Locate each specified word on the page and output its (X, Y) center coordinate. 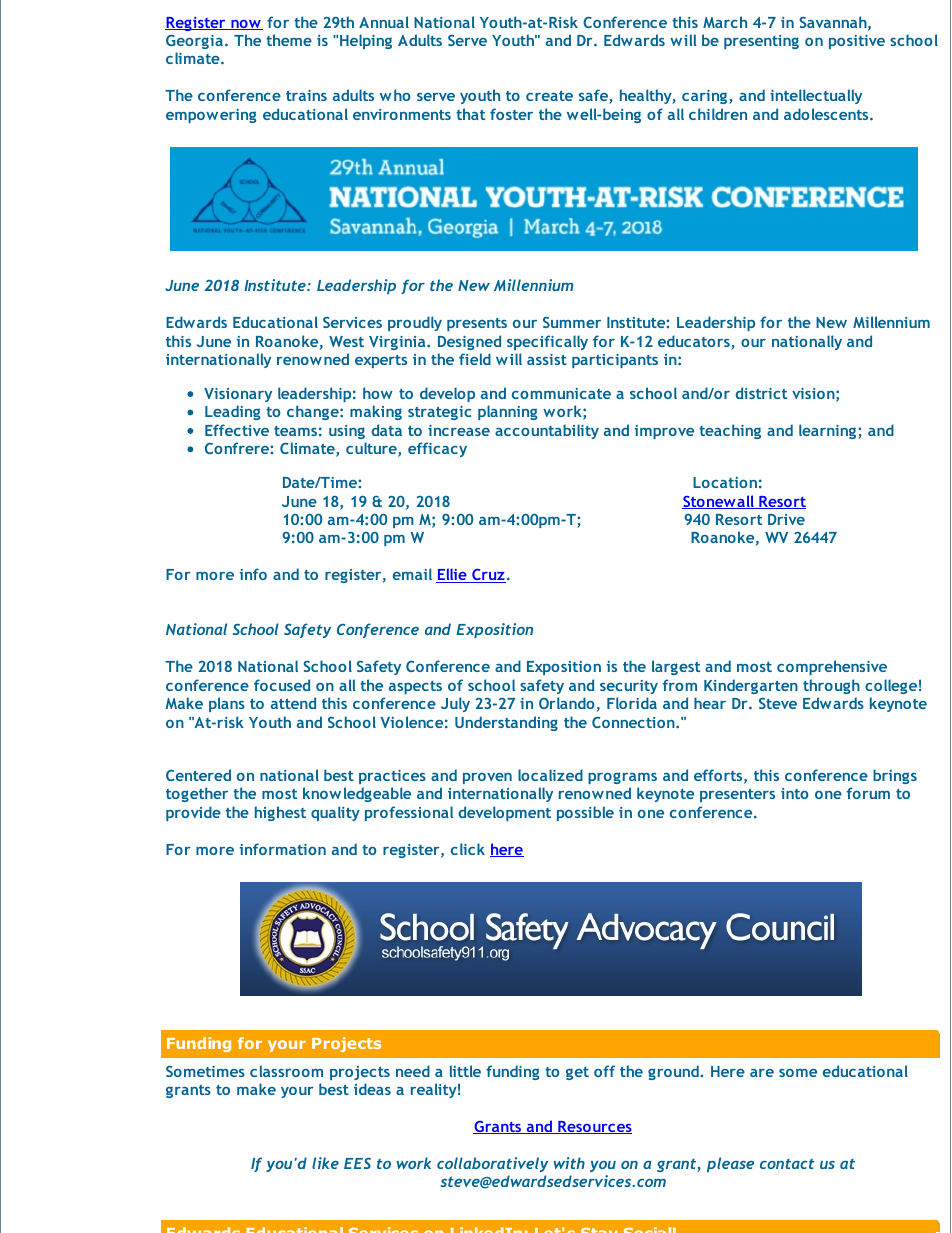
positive (857, 42)
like (325, 1163)
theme (289, 40)
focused (282, 685)
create (549, 96)
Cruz (488, 576)
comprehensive (832, 667)
